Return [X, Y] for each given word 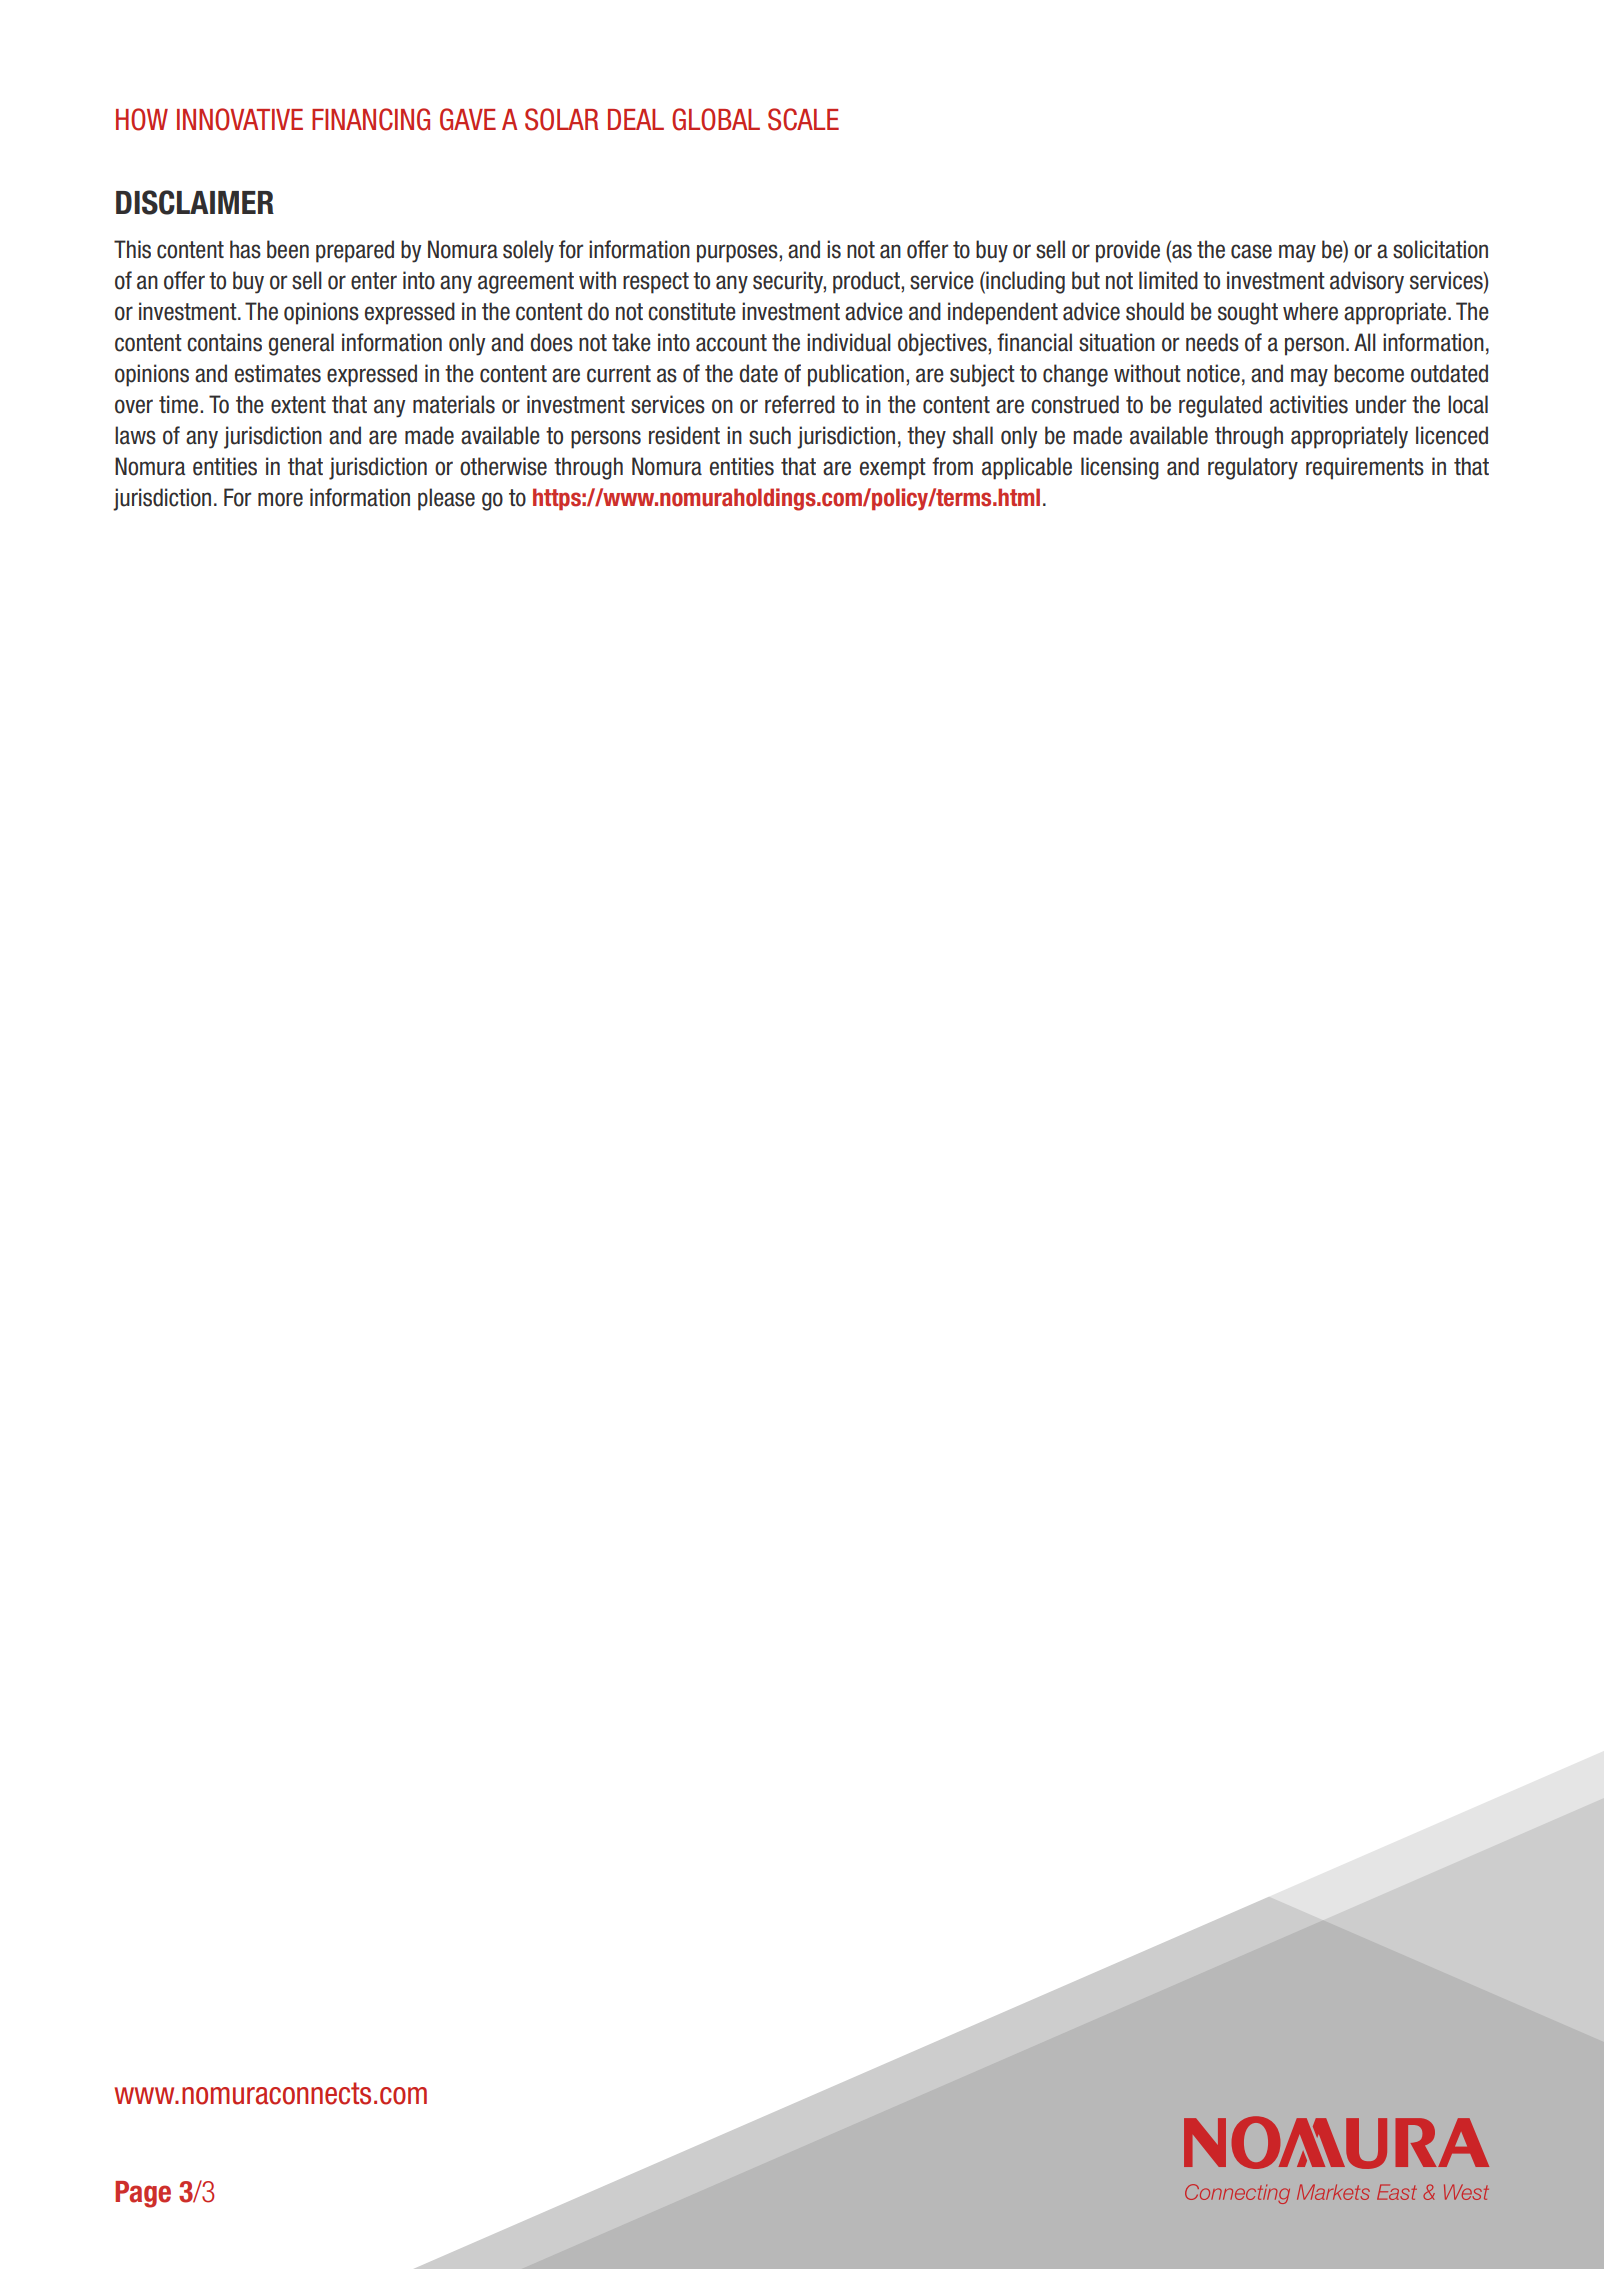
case [1251, 251]
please [446, 499]
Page [143, 2194]
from [952, 466]
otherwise [503, 466]
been [288, 249]
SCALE [803, 119]
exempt [893, 469]
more [280, 499]
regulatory [1253, 468]
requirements [1365, 468]
